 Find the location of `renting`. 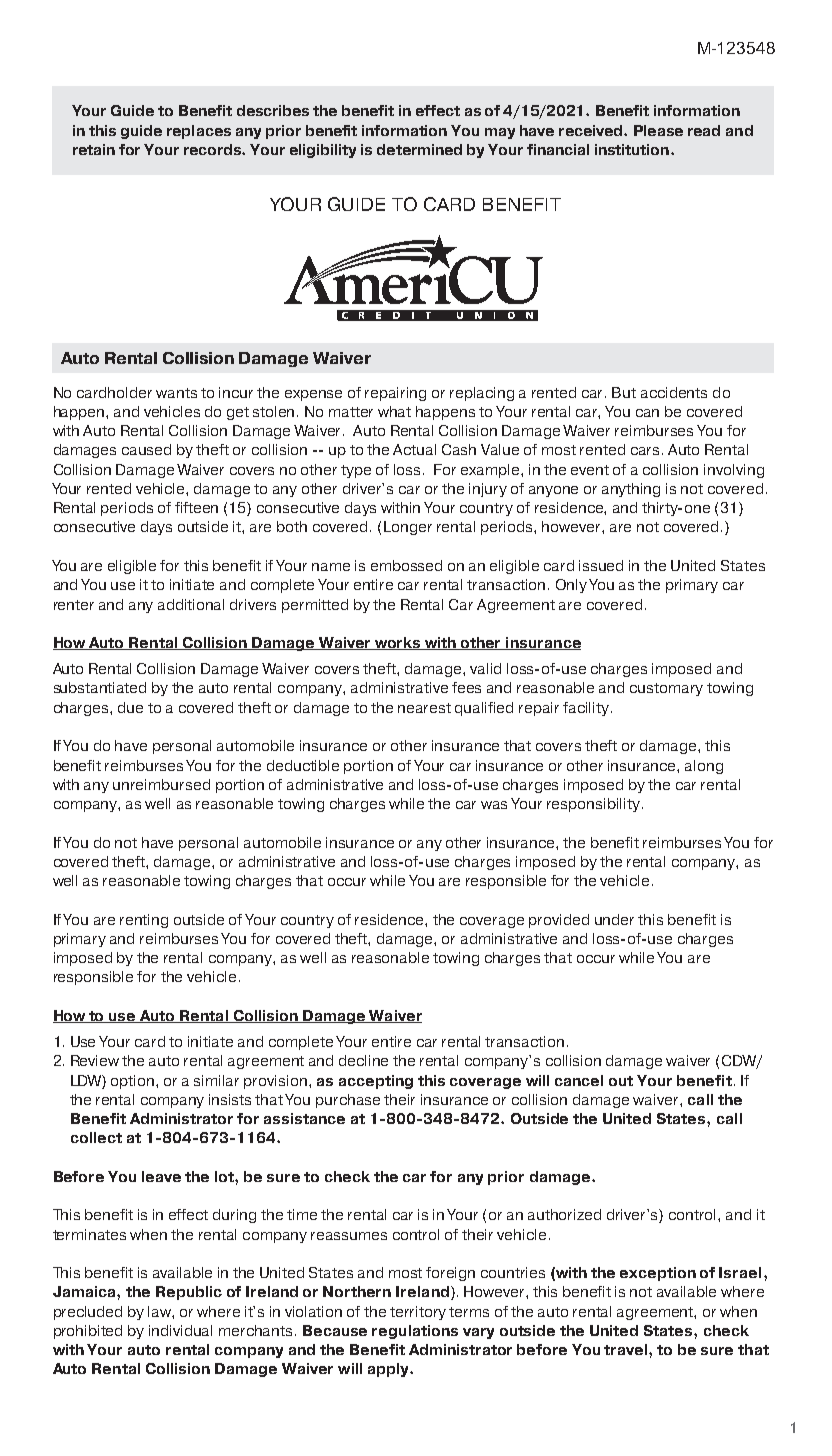

renting is located at coordinates (144, 921).
